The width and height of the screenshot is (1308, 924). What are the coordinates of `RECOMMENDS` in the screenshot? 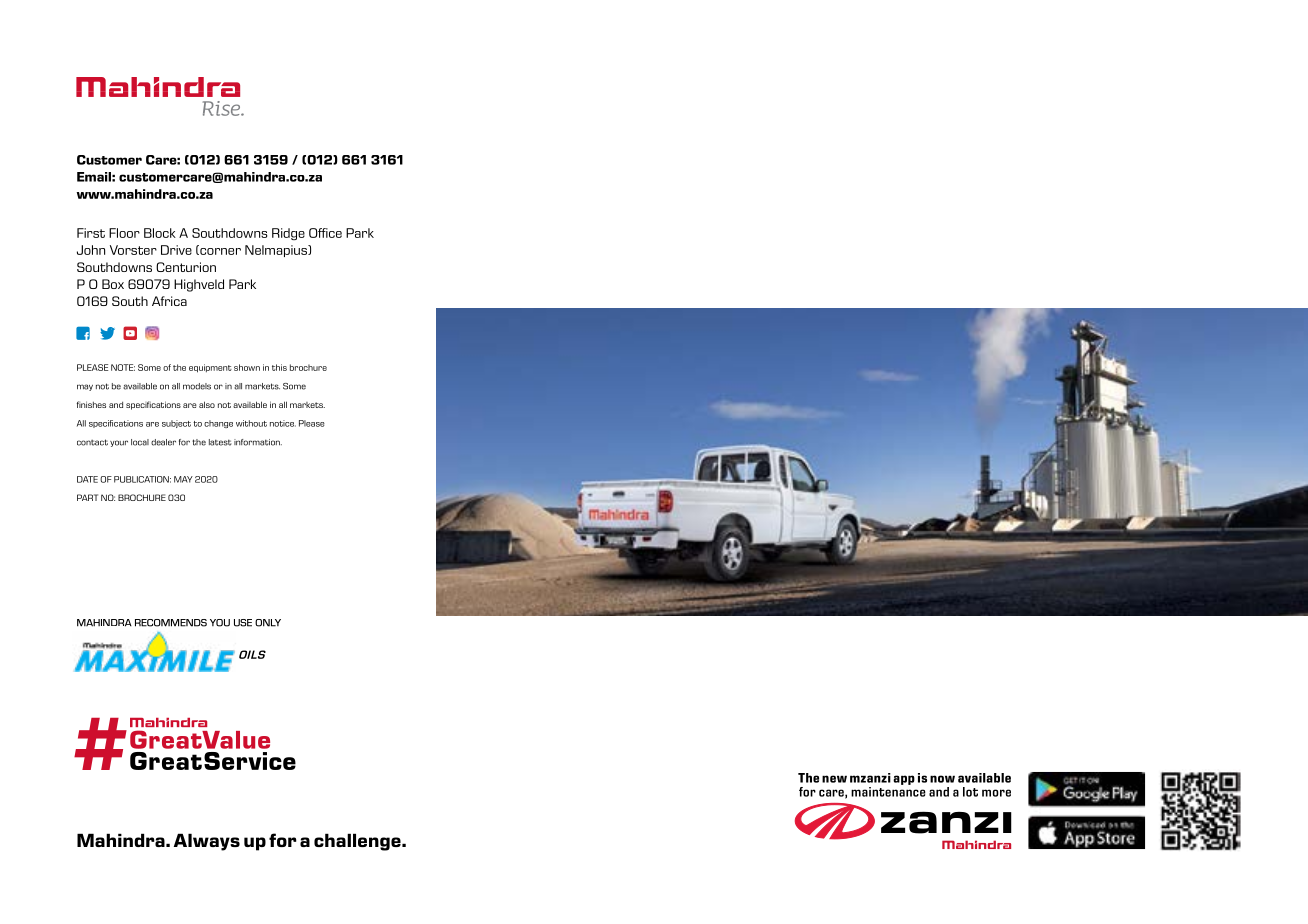 It's located at (171, 623).
